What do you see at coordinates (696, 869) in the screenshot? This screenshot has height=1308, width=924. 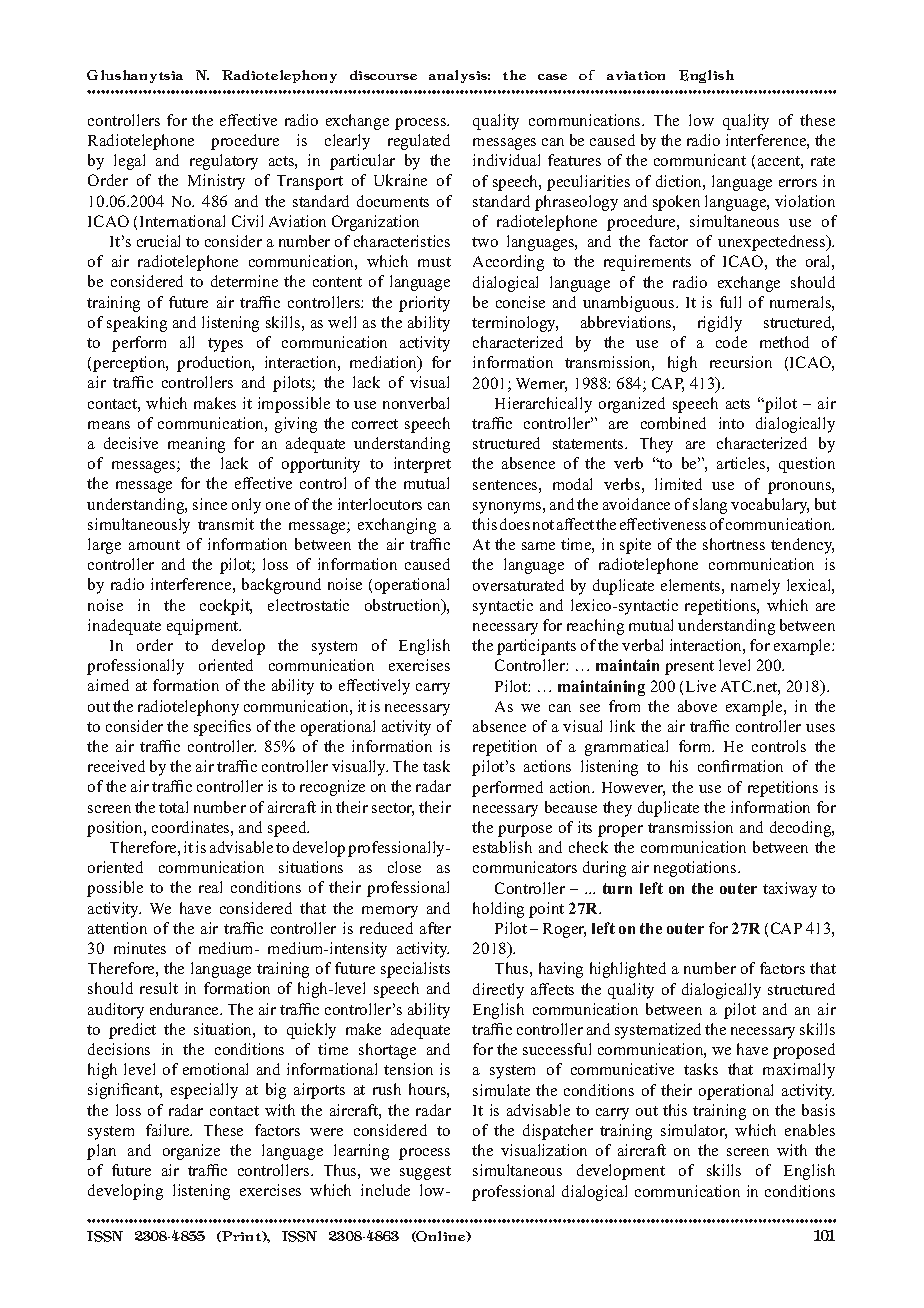 I see `negotiations` at bounding box center [696, 869].
